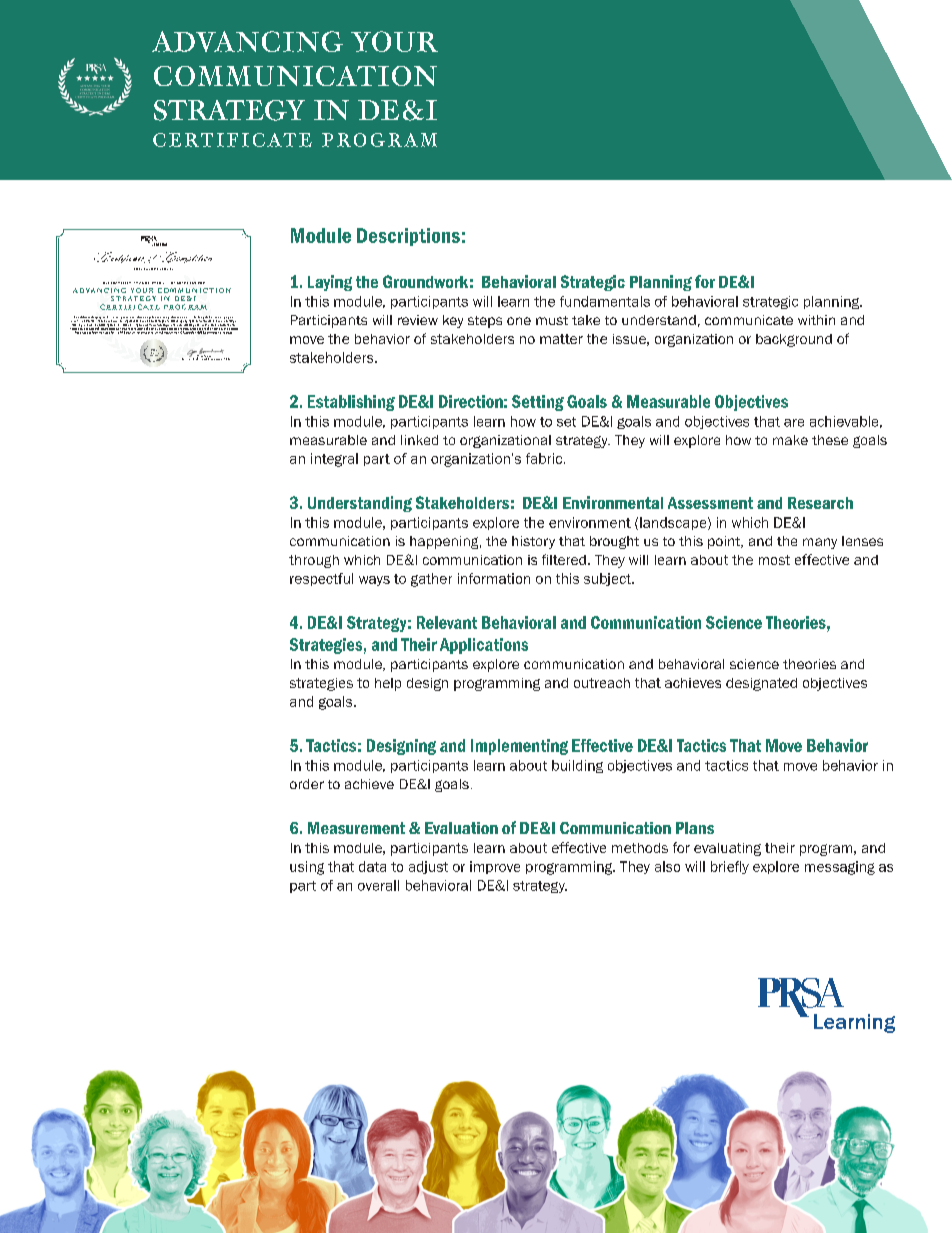 This screenshot has width=952, height=1233. What do you see at coordinates (749, 320) in the screenshot?
I see `communicate` at bounding box center [749, 320].
